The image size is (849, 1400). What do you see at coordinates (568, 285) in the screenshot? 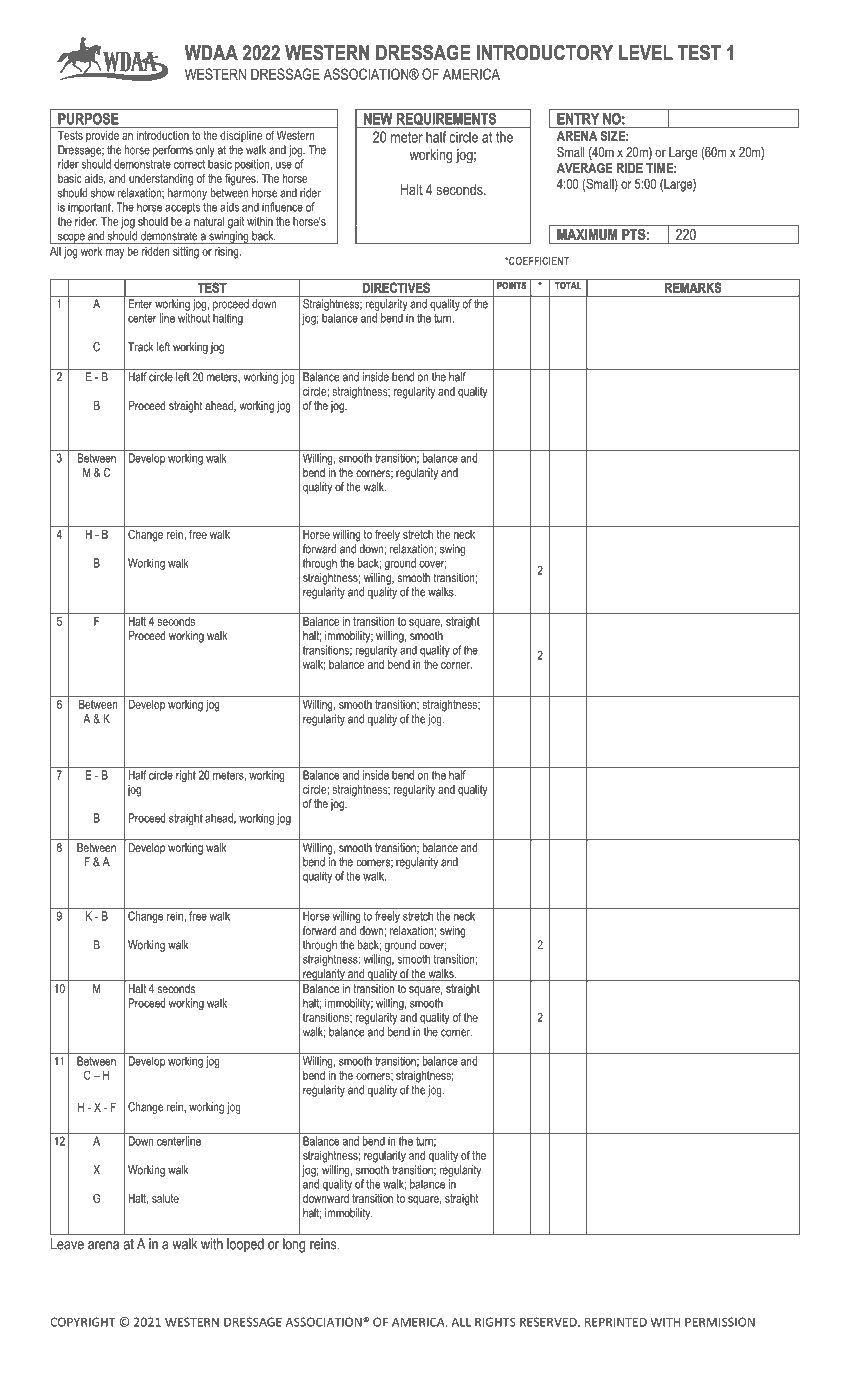
I see `TOTAL` at bounding box center [568, 285].
